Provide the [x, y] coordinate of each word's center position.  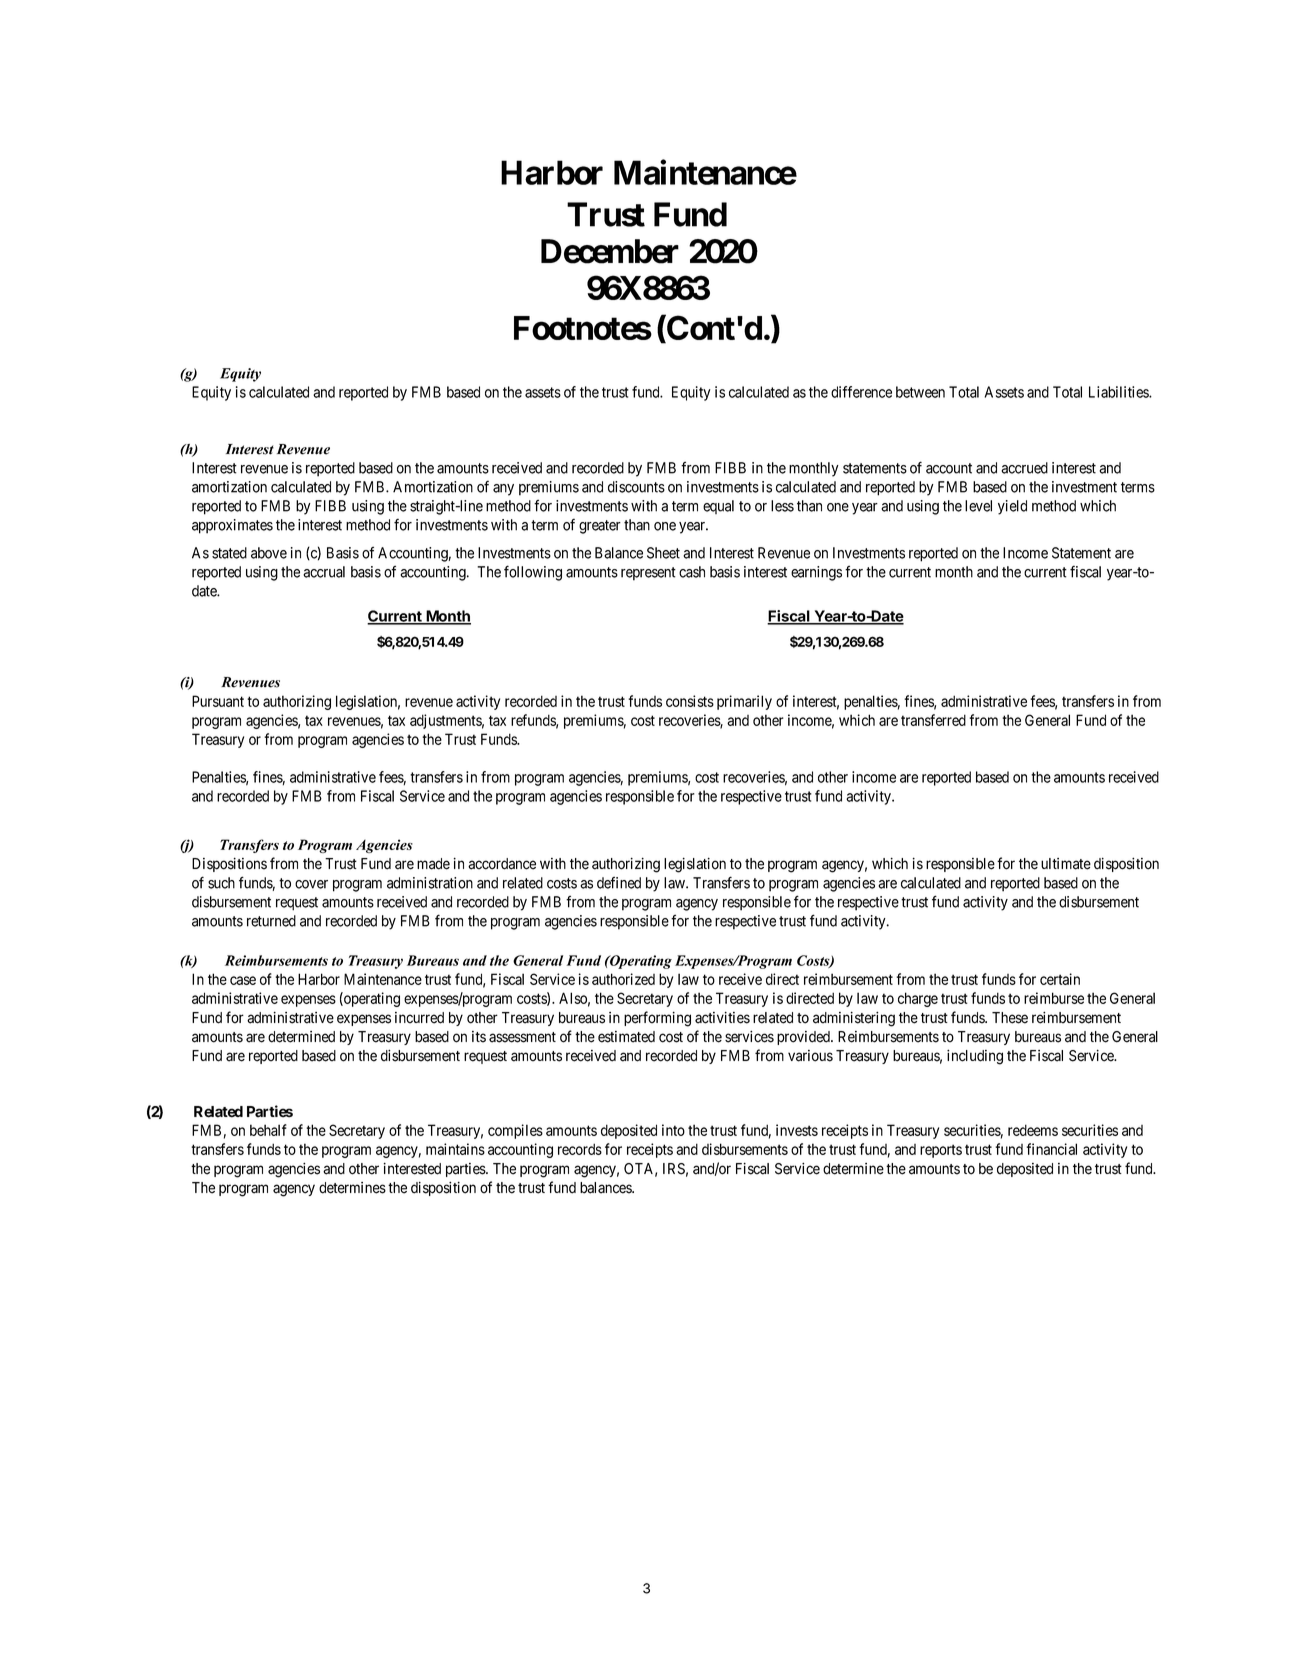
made [433, 864]
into [673, 1130]
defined [619, 883]
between [920, 392]
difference [861, 392]
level [978, 506]
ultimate [1066, 864]
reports [941, 1151]
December [610, 251]
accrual [324, 572]
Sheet [663, 553]
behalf [268, 1130]
